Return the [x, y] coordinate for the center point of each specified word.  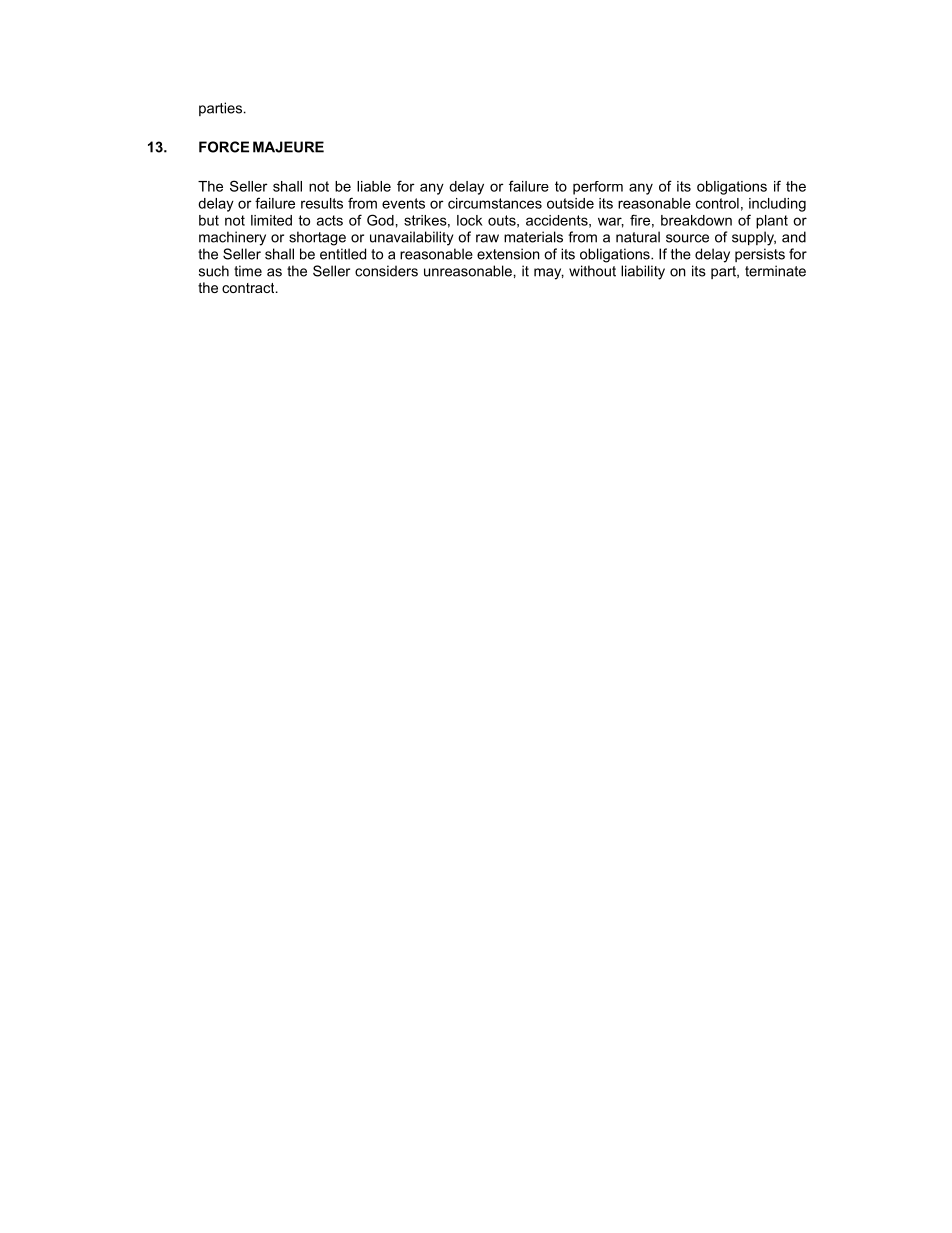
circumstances [495, 203]
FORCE [224, 147]
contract [249, 288]
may [549, 274]
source [687, 238]
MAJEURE [288, 147]
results [322, 203]
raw [487, 238]
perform [598, 188]
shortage [317, 238]
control [717, 203]
